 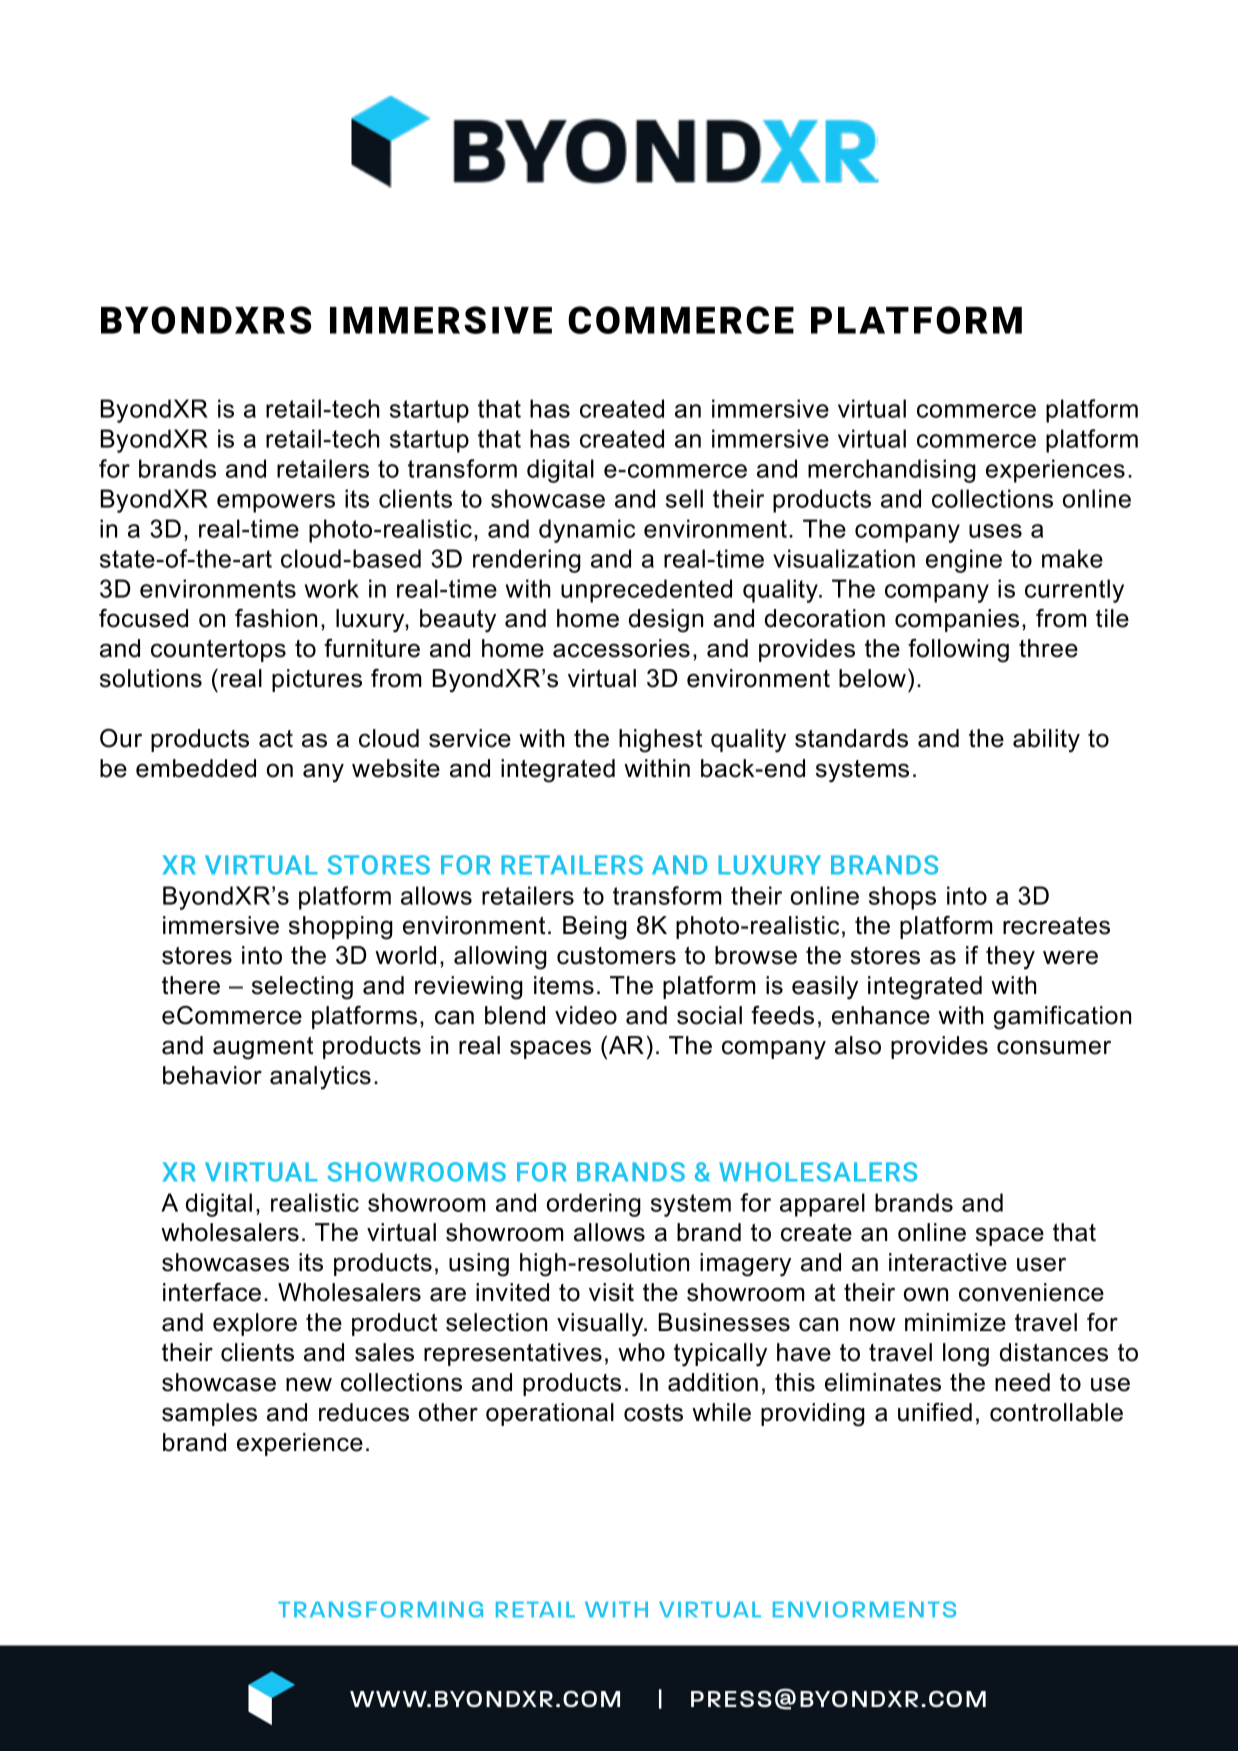 I want to click on there, so click(x=191, y=985).
